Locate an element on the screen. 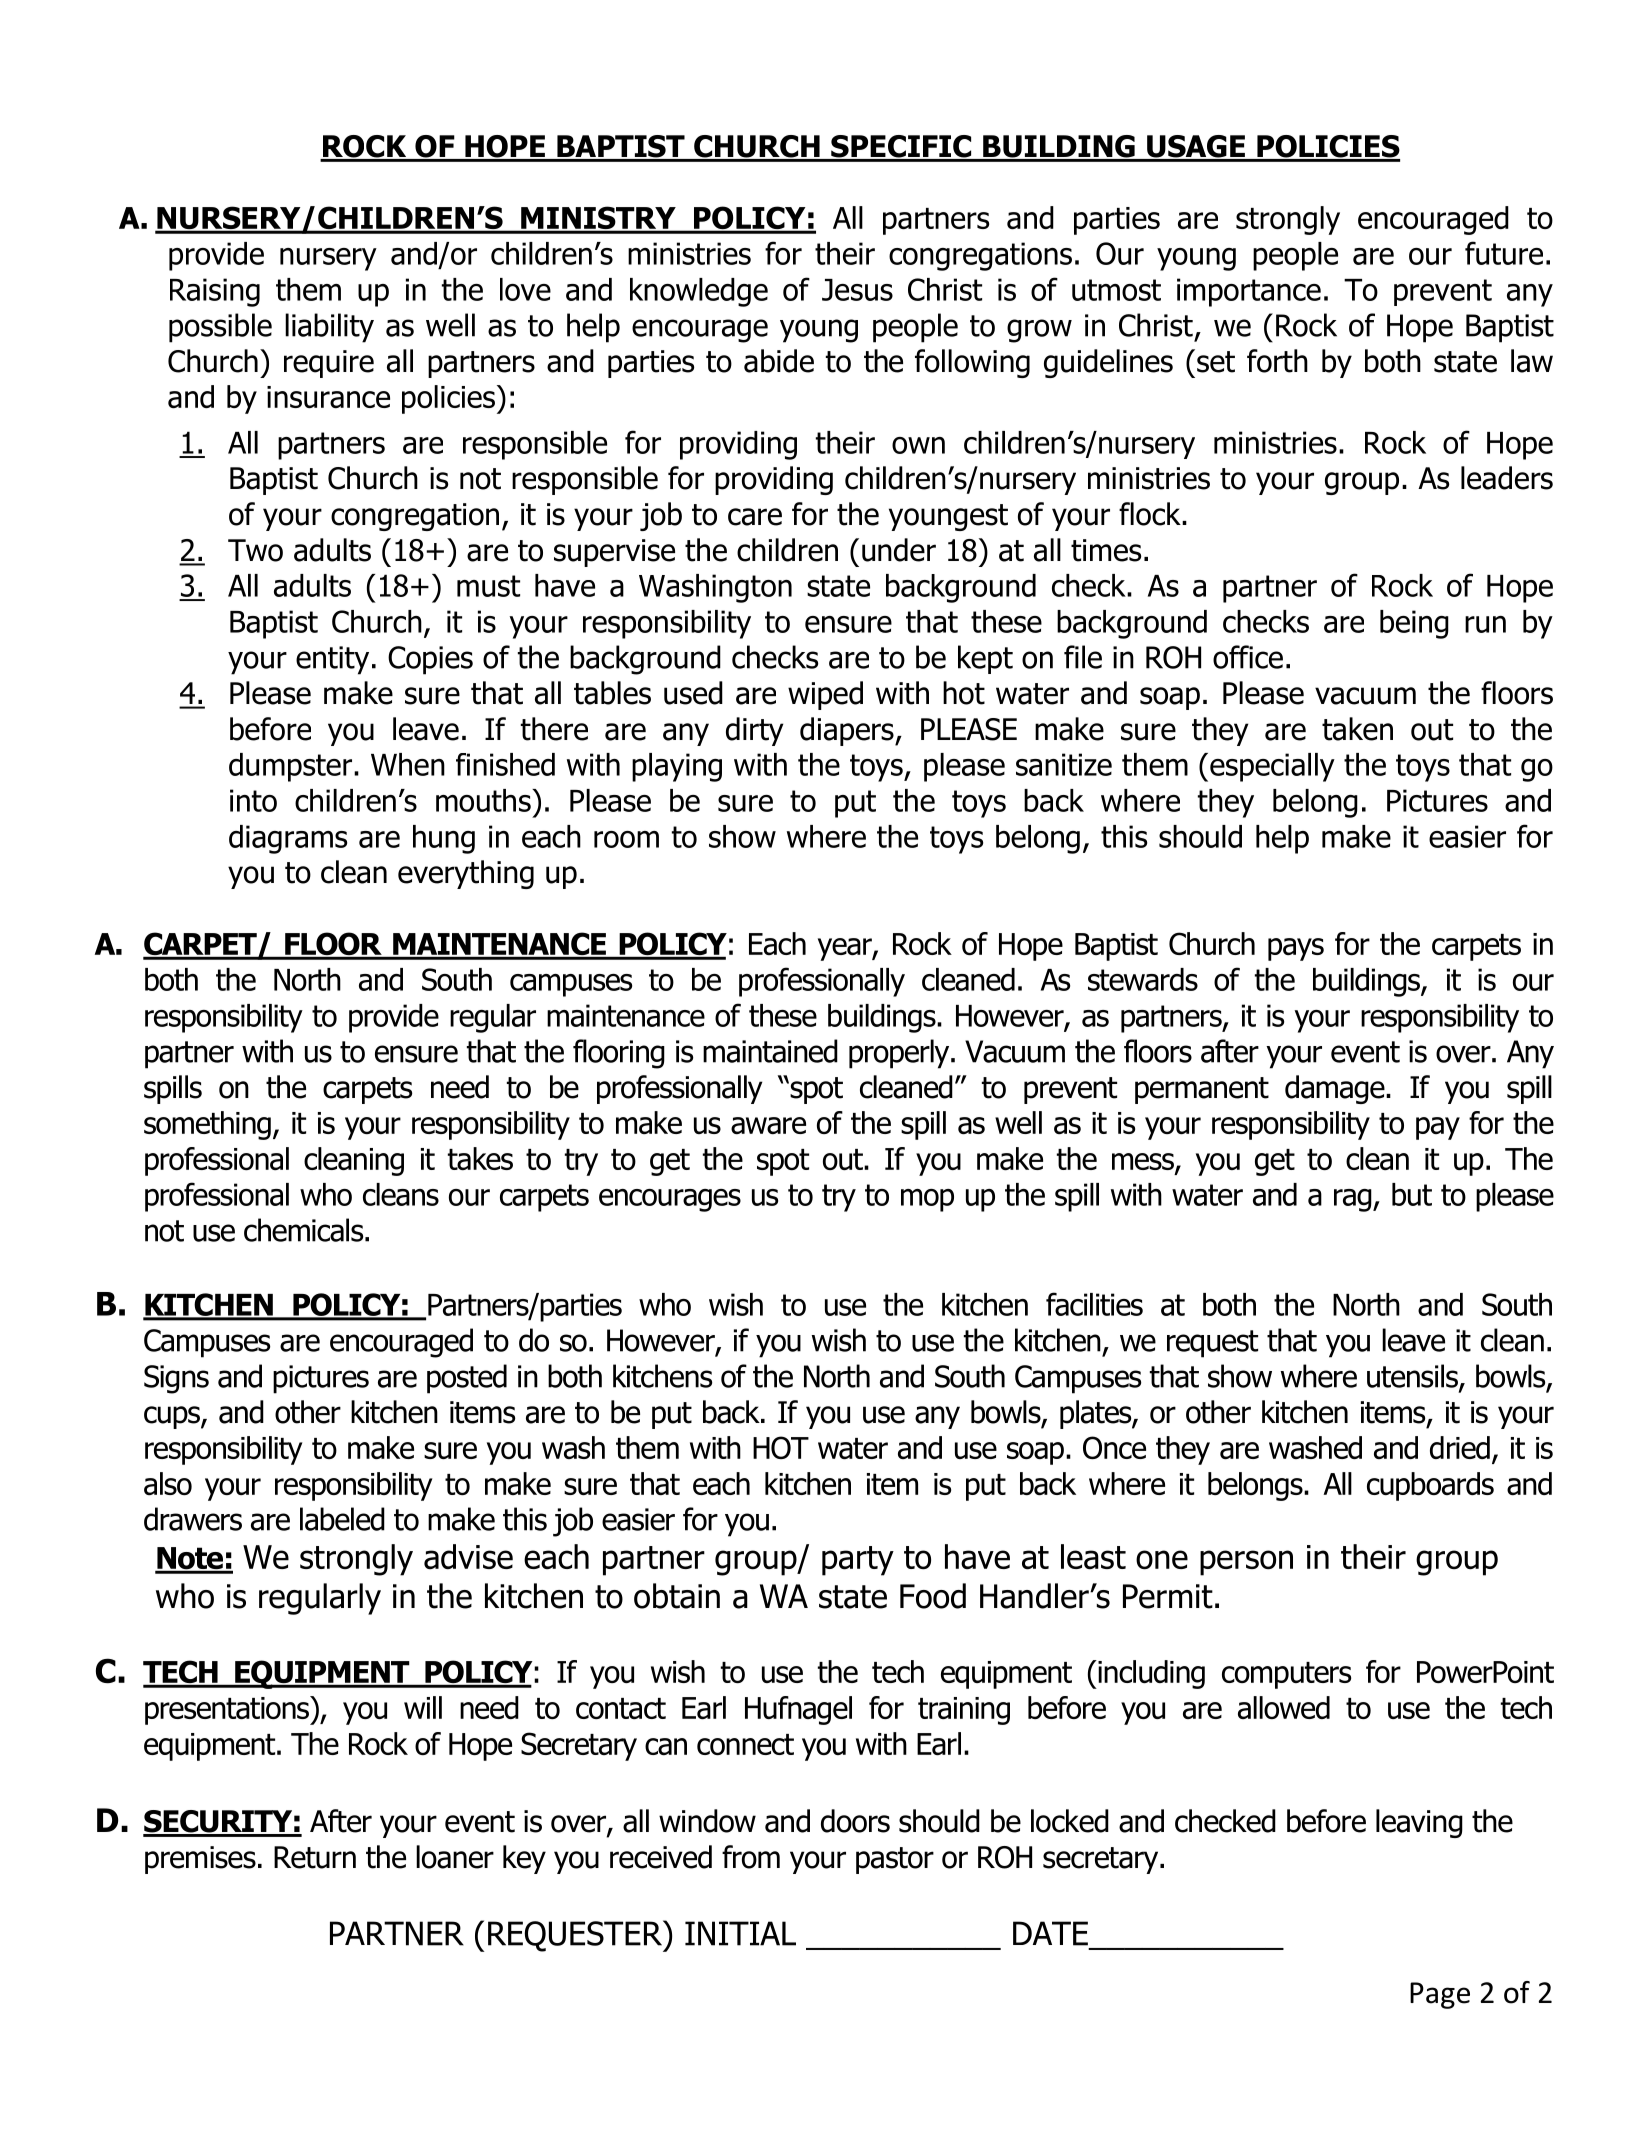 The height and width of the screenshot is (2136, 1650). liability is located at coordinates (329, 328).
